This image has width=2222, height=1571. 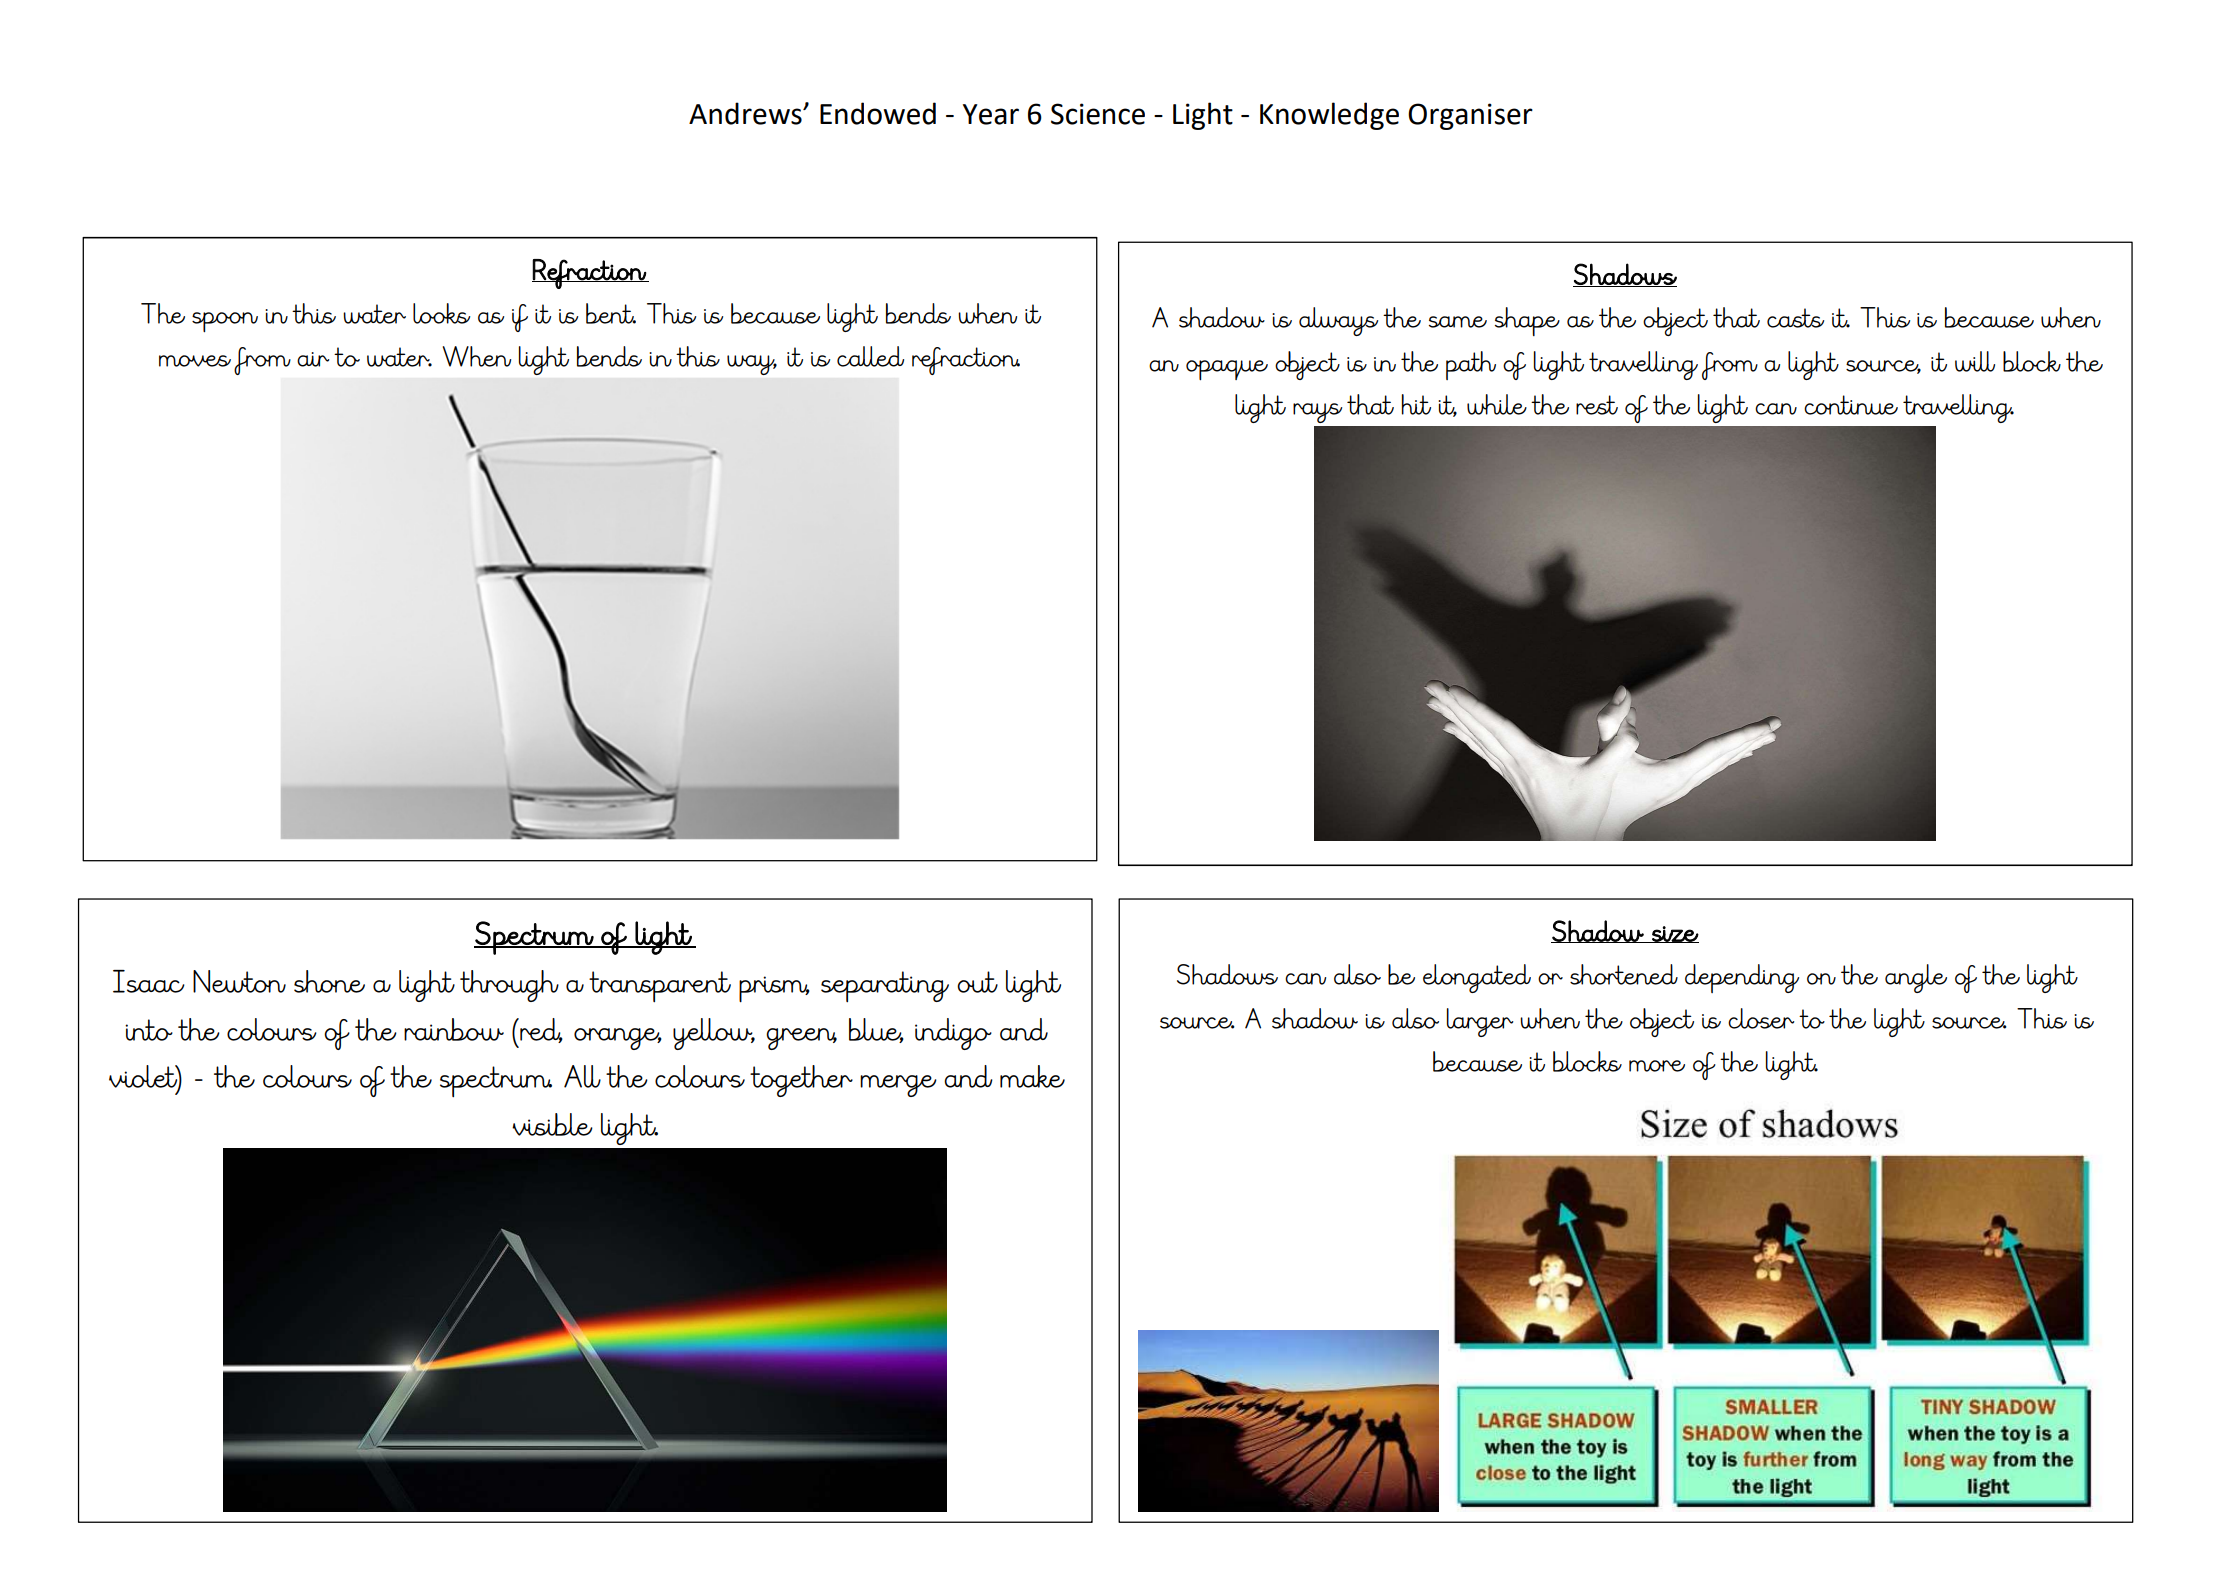 I want to click on Organiser, so click(x=1470, y=116).
